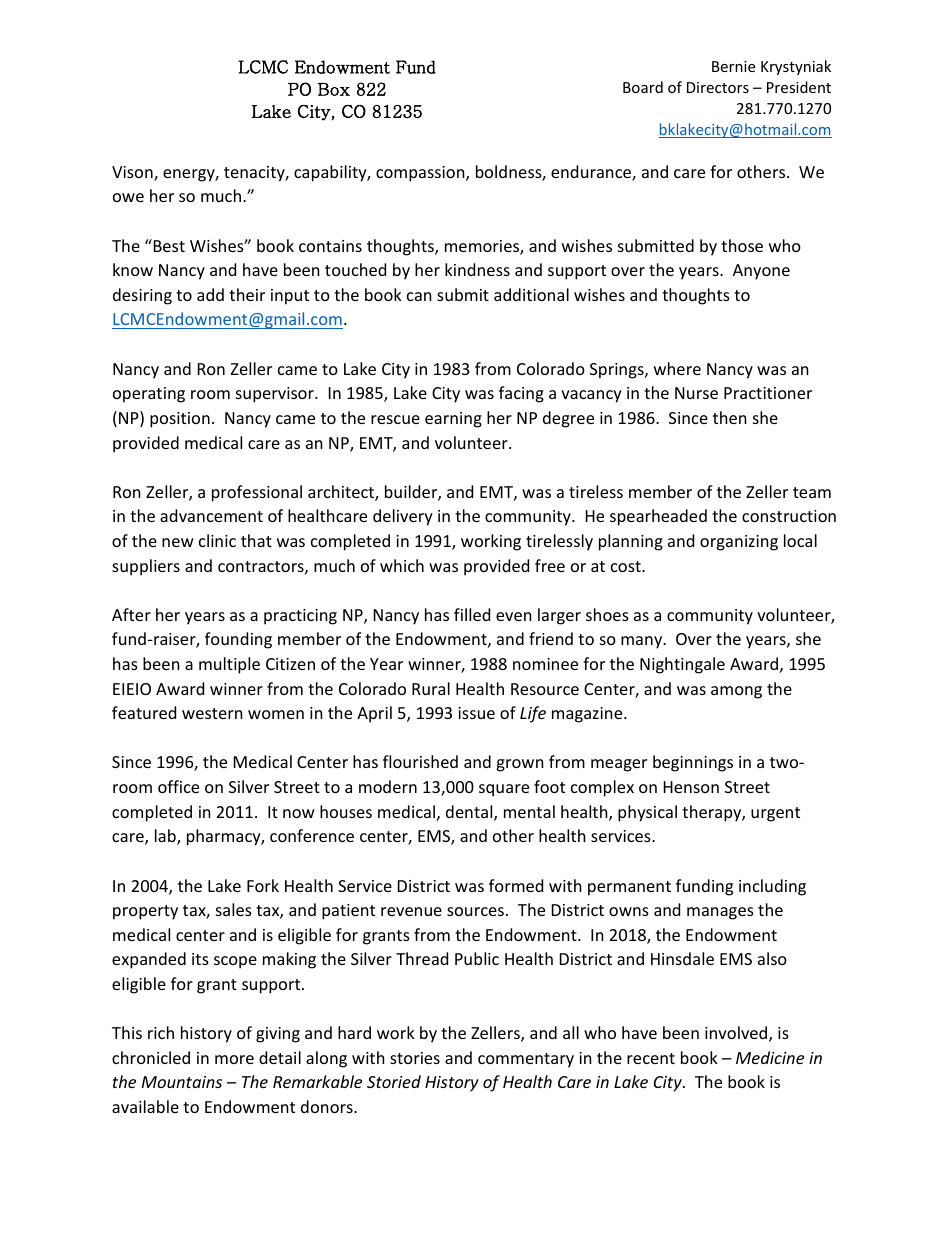 This screenshot has width=952, height=1233. I want to click on then, so click(730, 417).
